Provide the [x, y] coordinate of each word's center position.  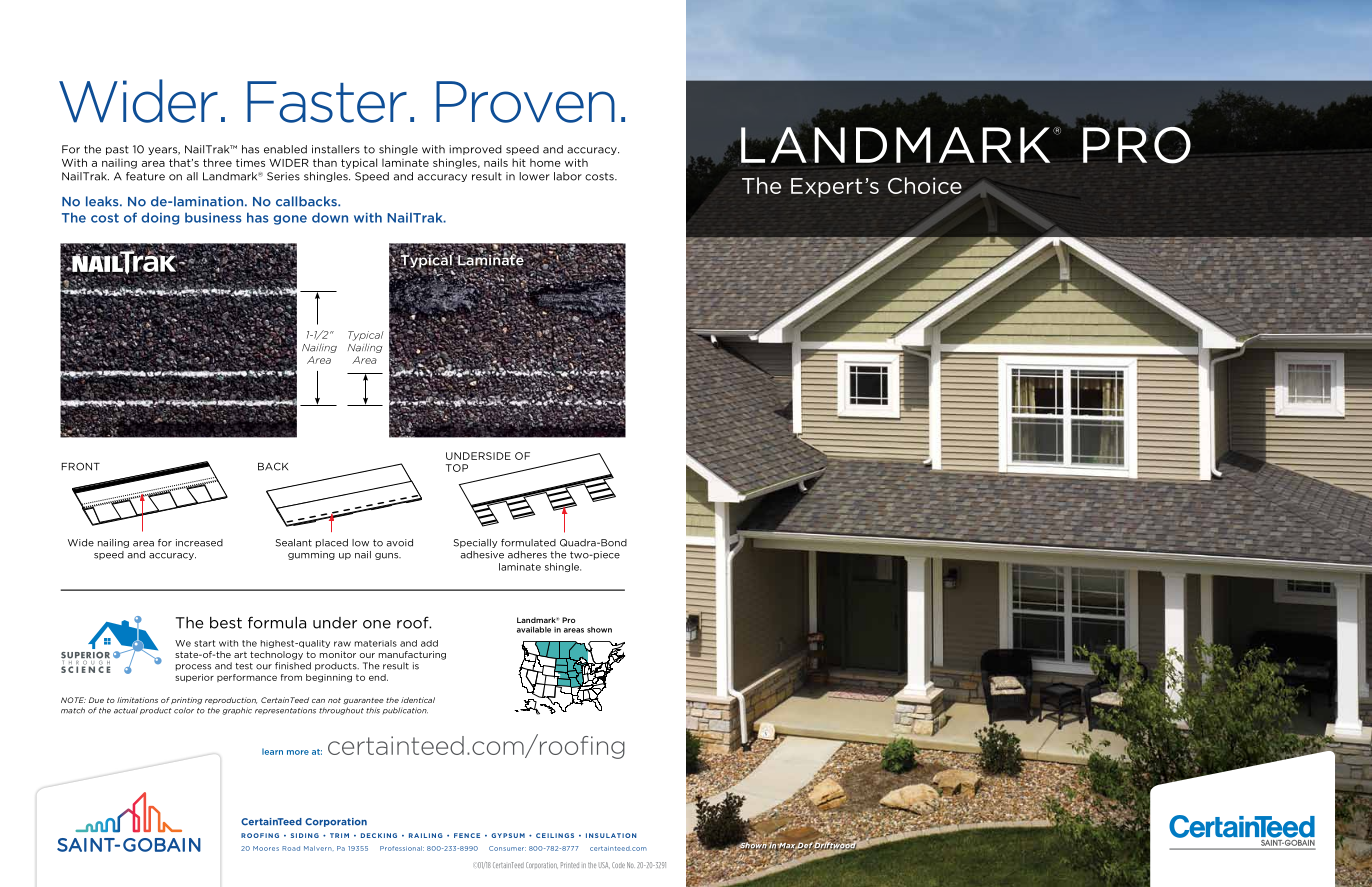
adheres [527, 555]
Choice [925, 185]
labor [568, 176]
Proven [525, 102]
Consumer [507, 848]
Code [618, 865]
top [457, 468]
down [330, 217]
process [193, 667]
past [117, 150]
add [429, 643]
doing [160, 218]
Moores [266, 848]
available [534, 630]
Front [80, 466]
